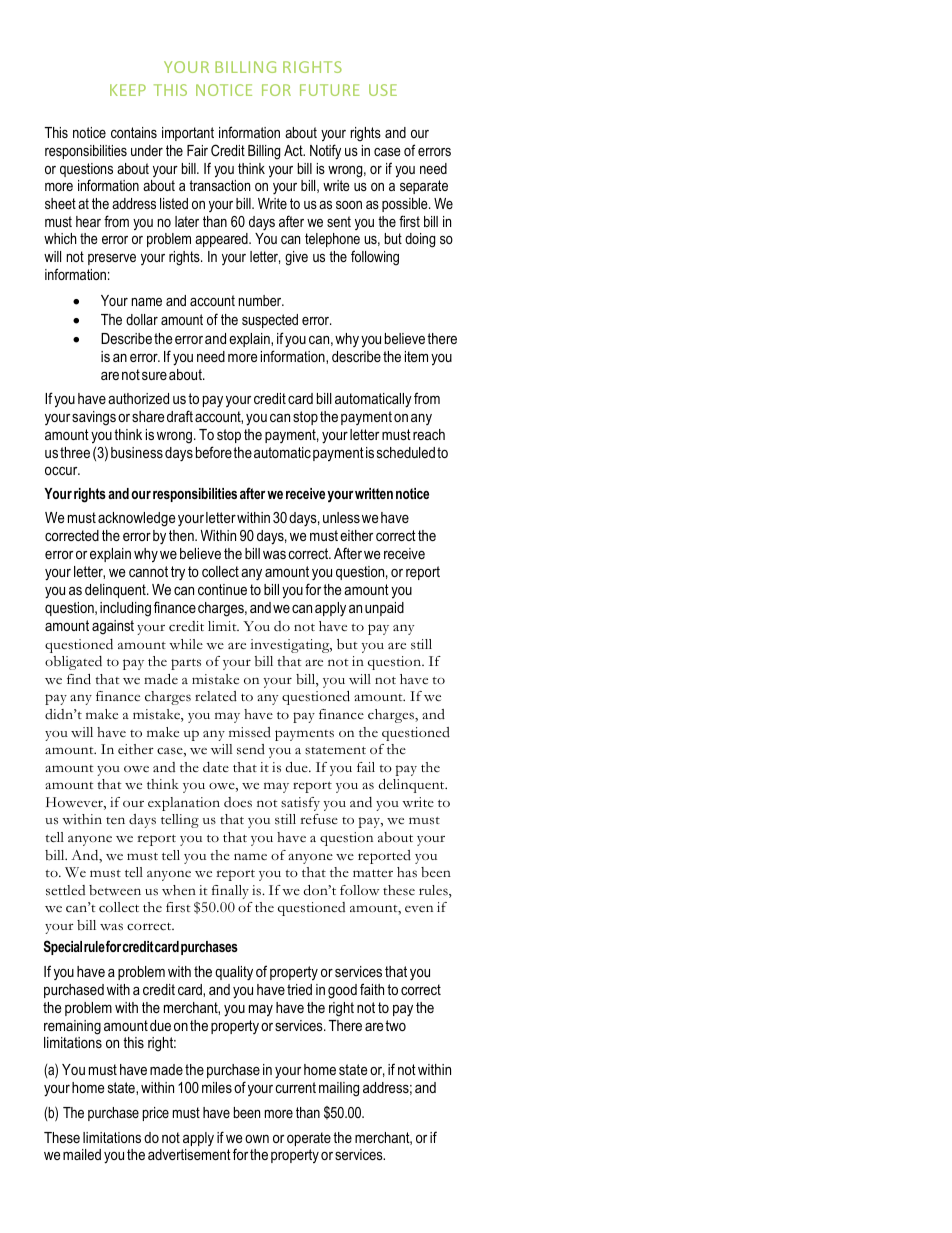 This page has width=952, height=1233. What do you see at coordinates (222, 589) in the page?
I see `continue` at bounding box center [222, 589].
